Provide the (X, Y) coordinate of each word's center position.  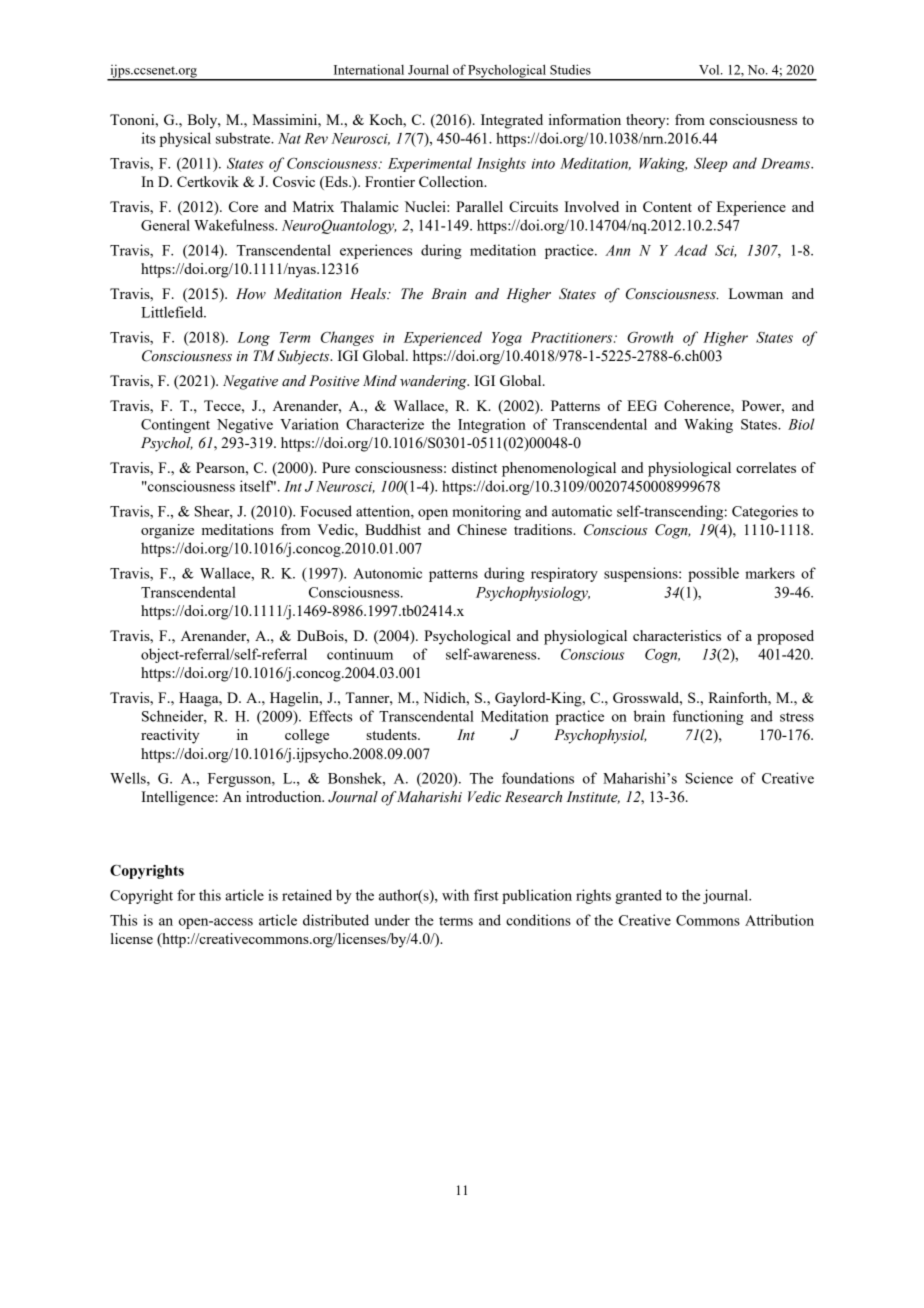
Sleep (711, 164)
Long (253, 339)
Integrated (512, 121)
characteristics (677, 635)
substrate (244, 138)
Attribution (779, 920)
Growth (650, 337)
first (486, 895)
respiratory (564, 574)
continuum (360, 654)
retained (307, 895)
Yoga (507, 339)
